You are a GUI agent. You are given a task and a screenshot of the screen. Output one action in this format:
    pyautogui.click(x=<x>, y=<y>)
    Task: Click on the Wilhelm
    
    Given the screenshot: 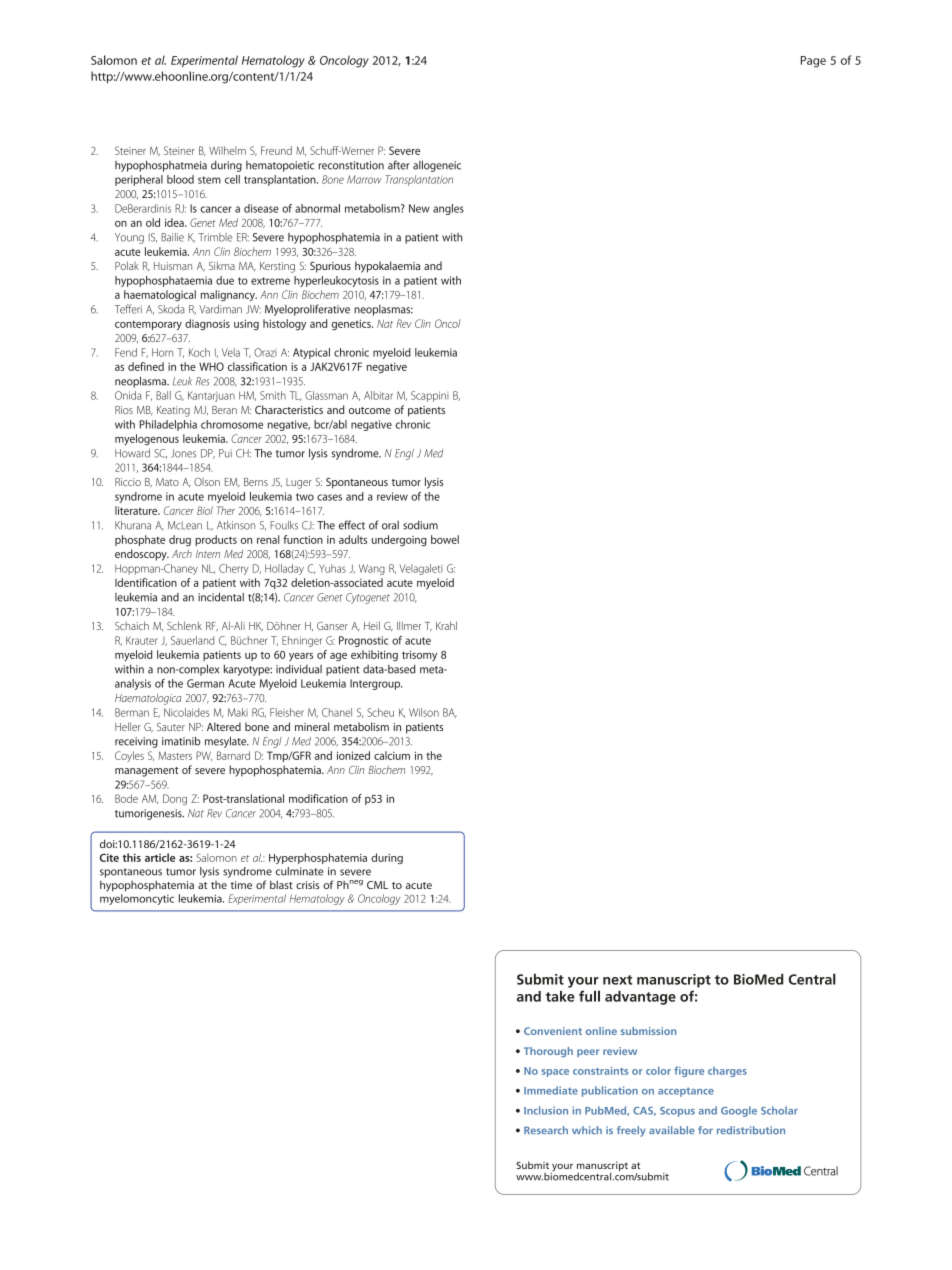 What is the action you would take?
    pyautogui.click(x=227, y=150)
